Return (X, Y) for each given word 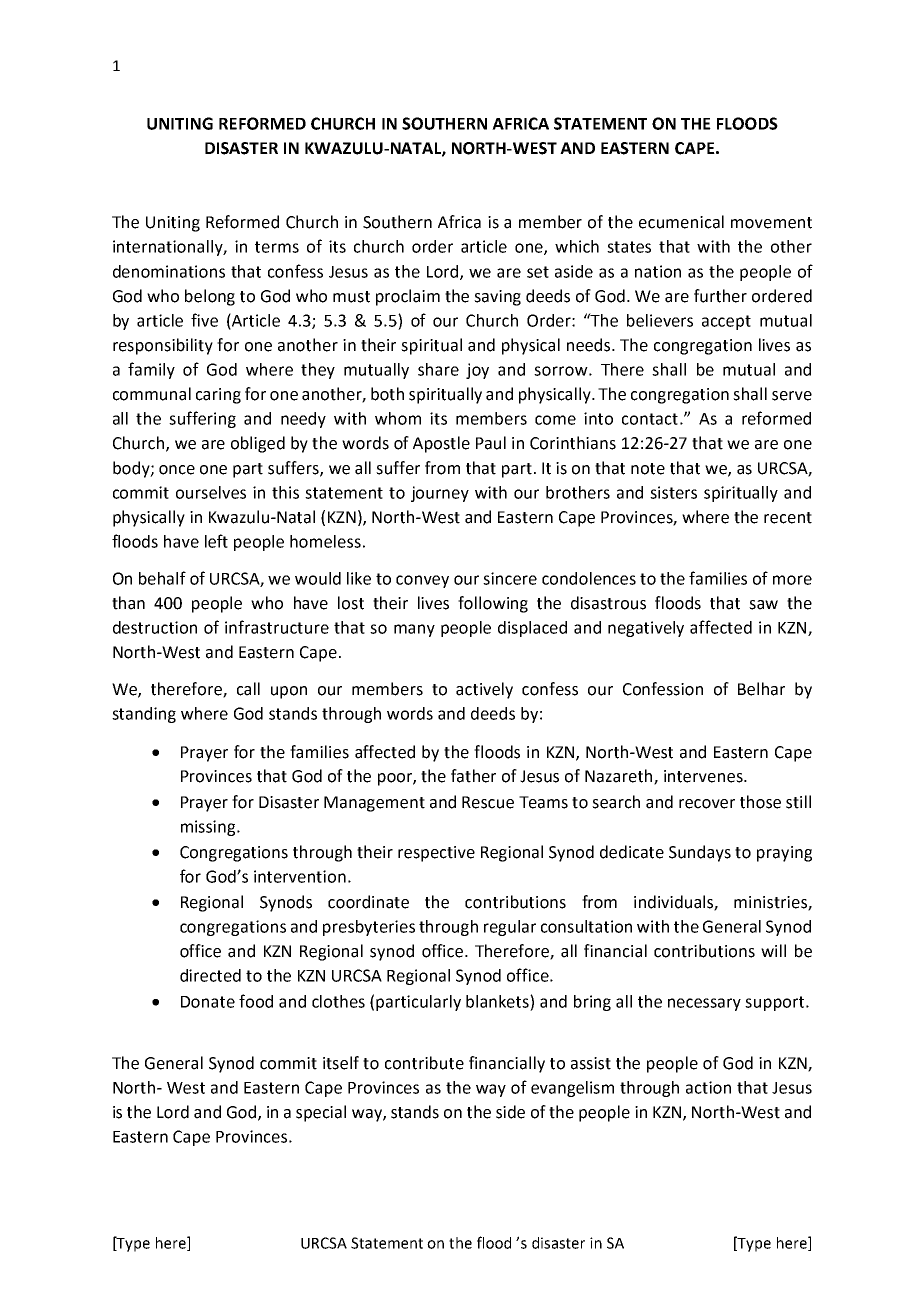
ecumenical (681, 222)
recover (707, 804)
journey (440, 494)
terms (277, 247)
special (321, 1113)
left (216, 541)
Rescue (488, 802)
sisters (673, 492)
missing (209, 828)
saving (497, 298)
